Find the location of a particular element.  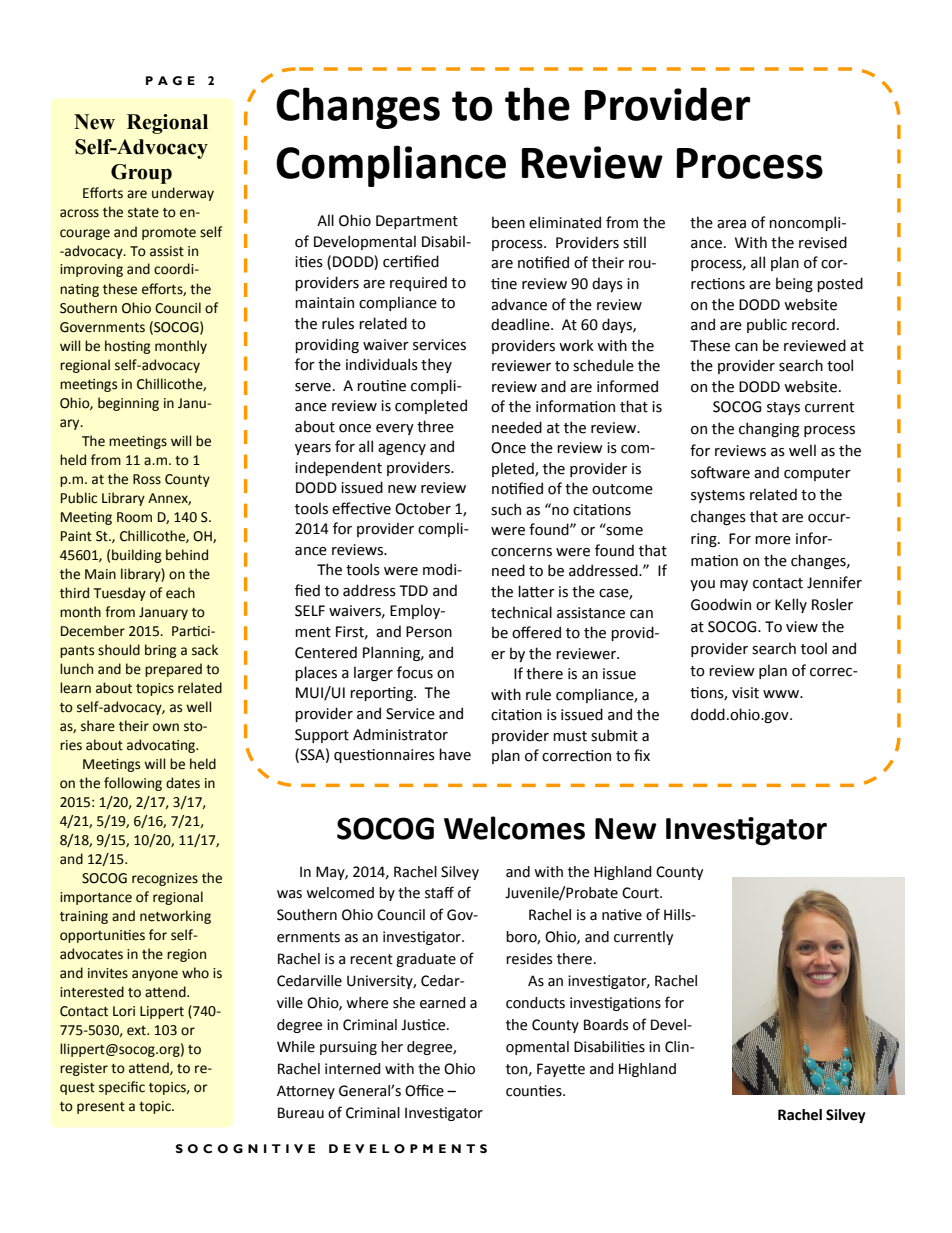

Person is located at coordinates (429, 632).
